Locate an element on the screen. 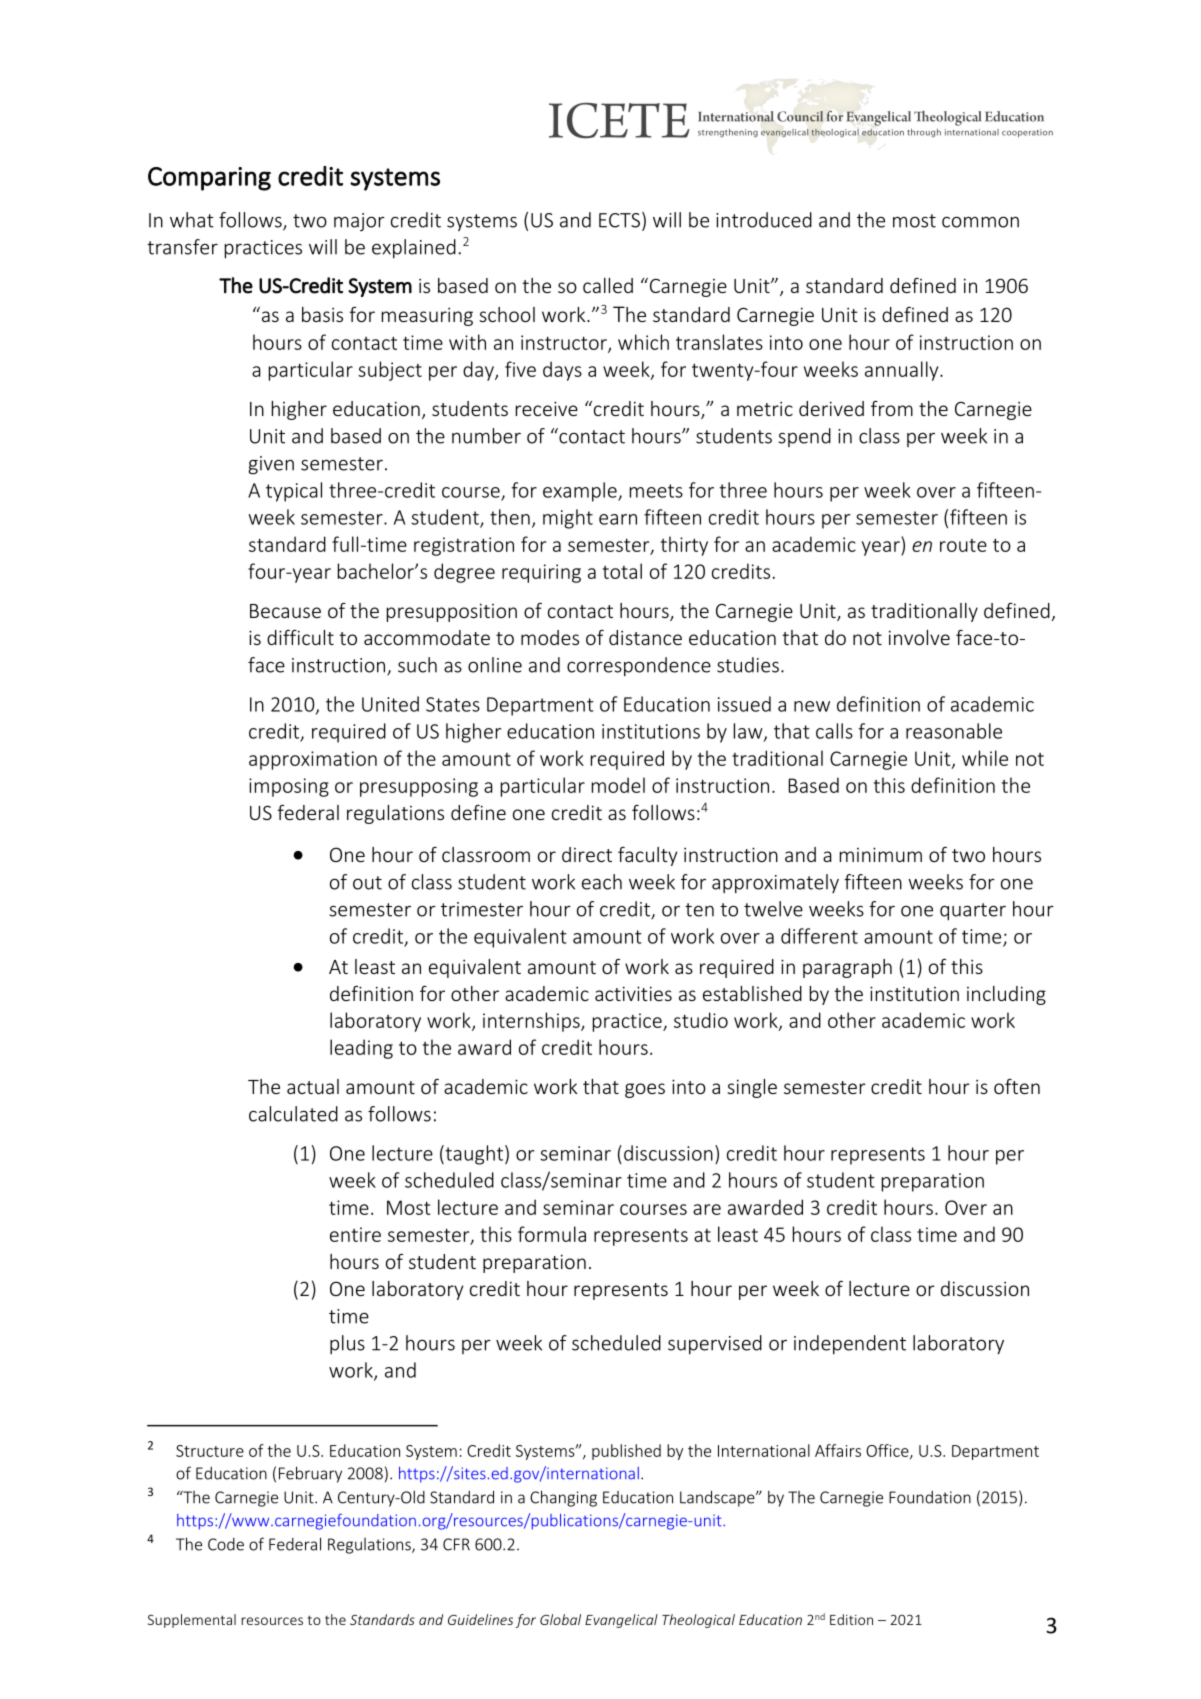  correspondence is located at coordinates (639, 666).
